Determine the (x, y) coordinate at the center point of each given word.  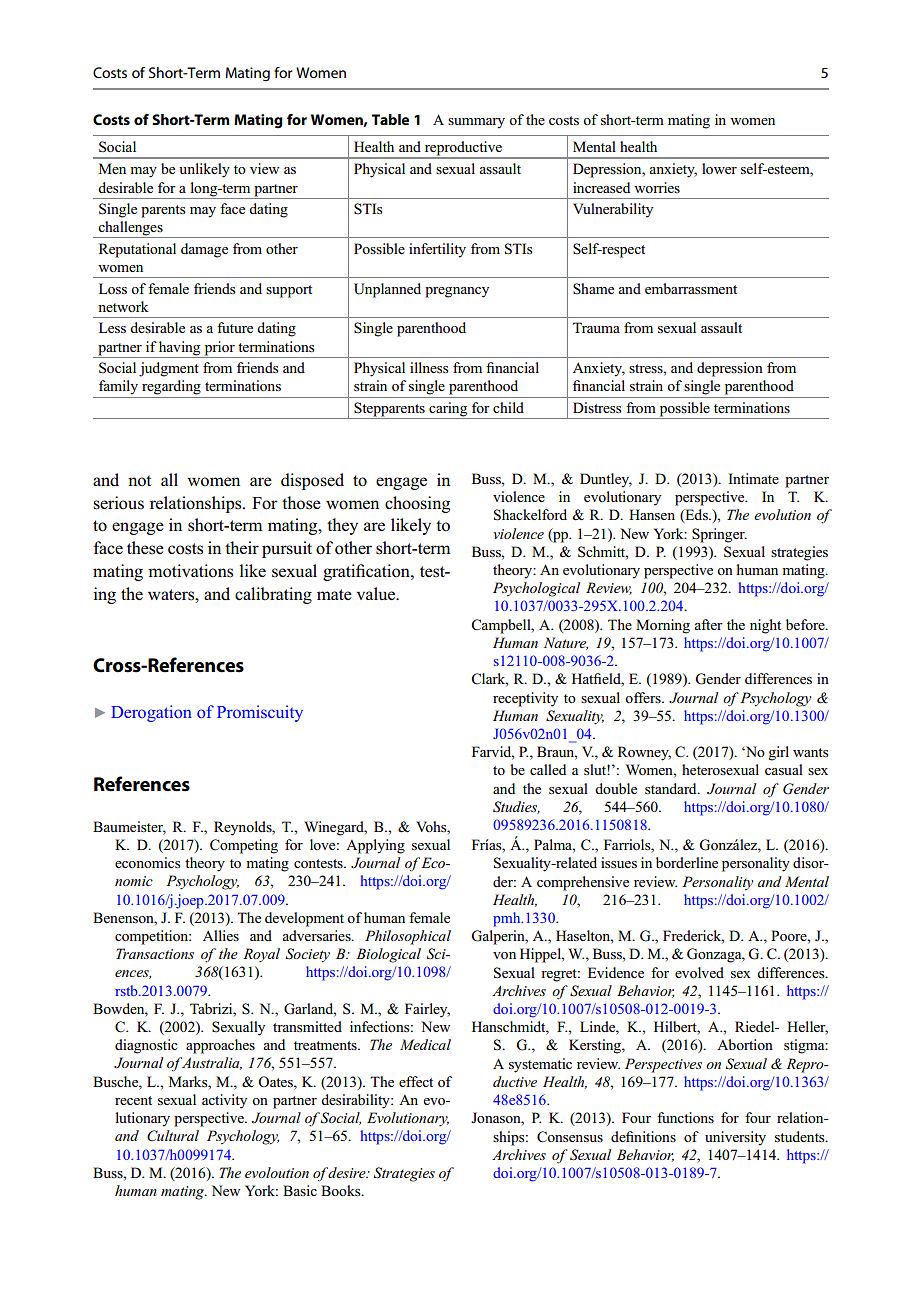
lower (719, 168)
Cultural (173, 1136)
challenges (130, 229)
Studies (516, 807)
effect (416, 1081)
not (139, 481)
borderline (687, 862)
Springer (719, 535)
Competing (244, 846)
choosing (417, 504)
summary (476, 123)
